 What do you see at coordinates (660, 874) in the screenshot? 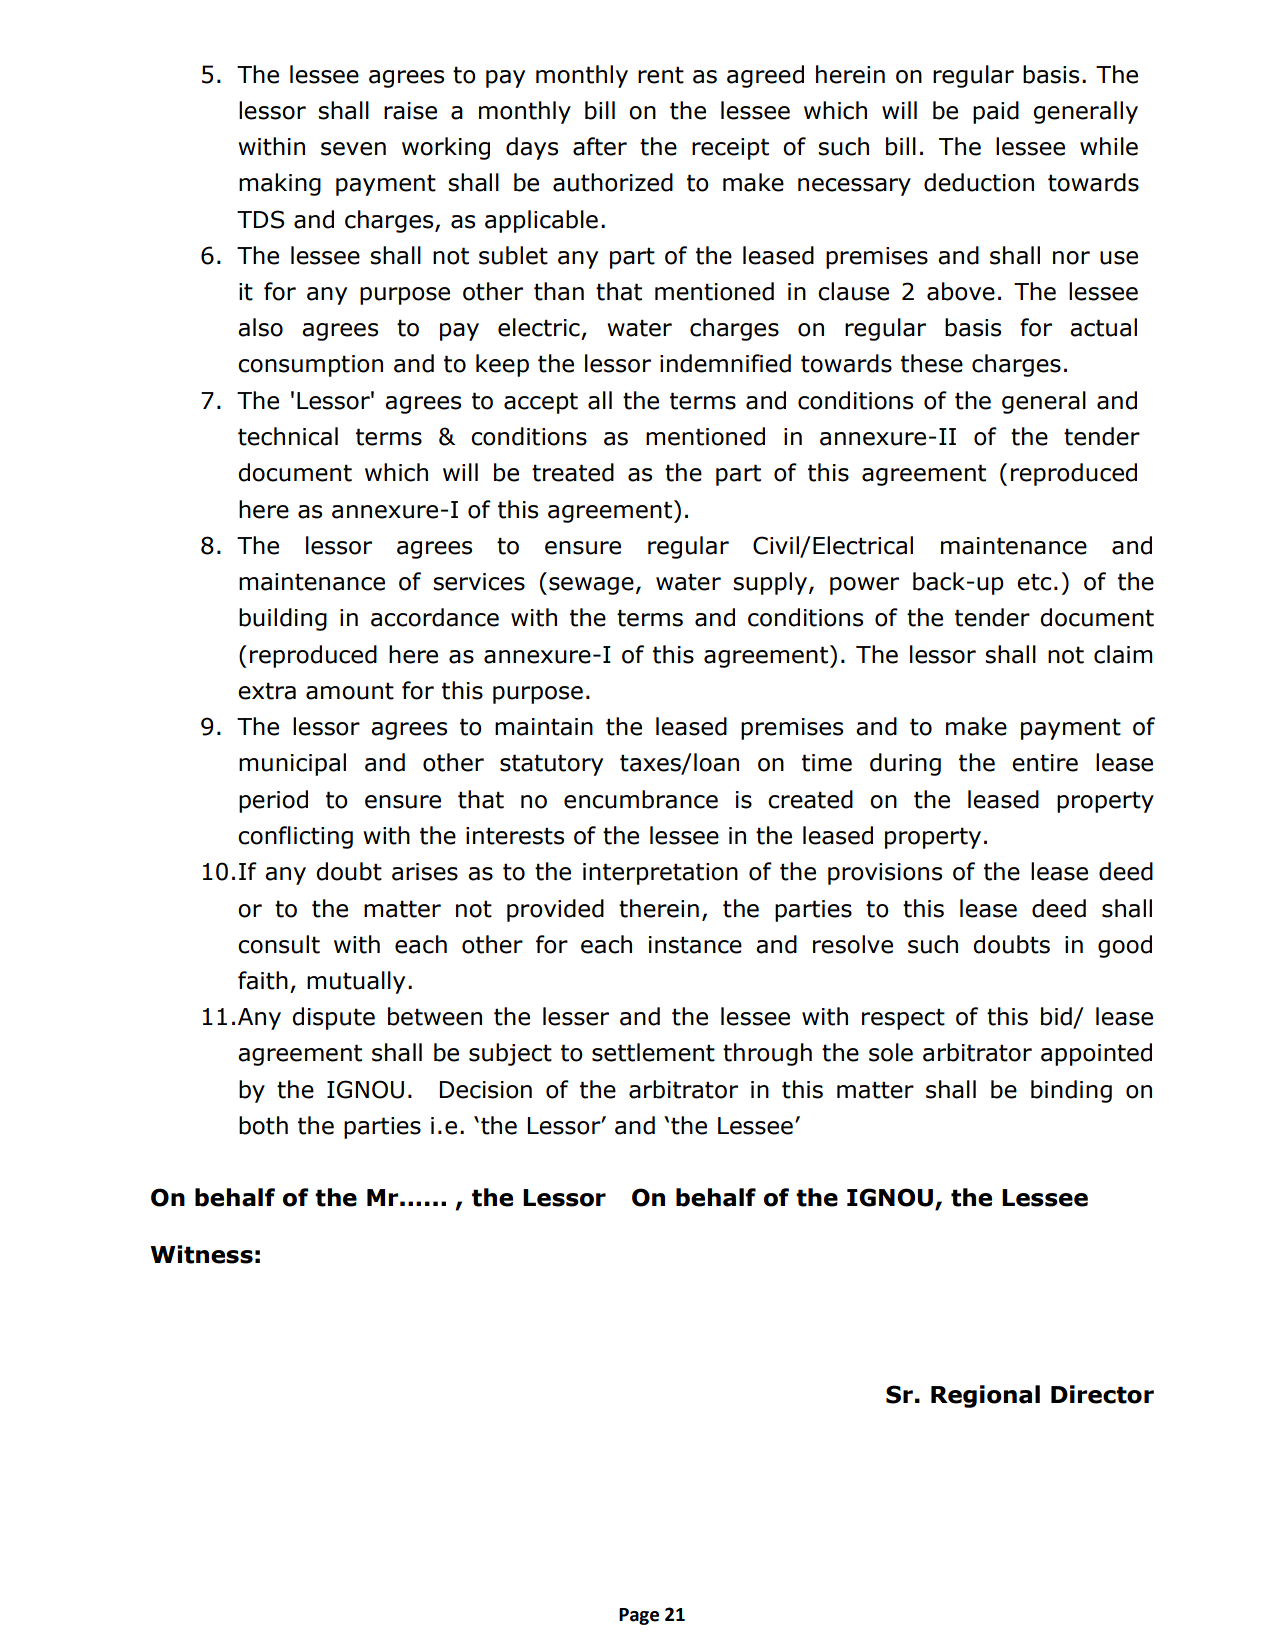
I see `interpretation` at bounding box center [660, 874].
